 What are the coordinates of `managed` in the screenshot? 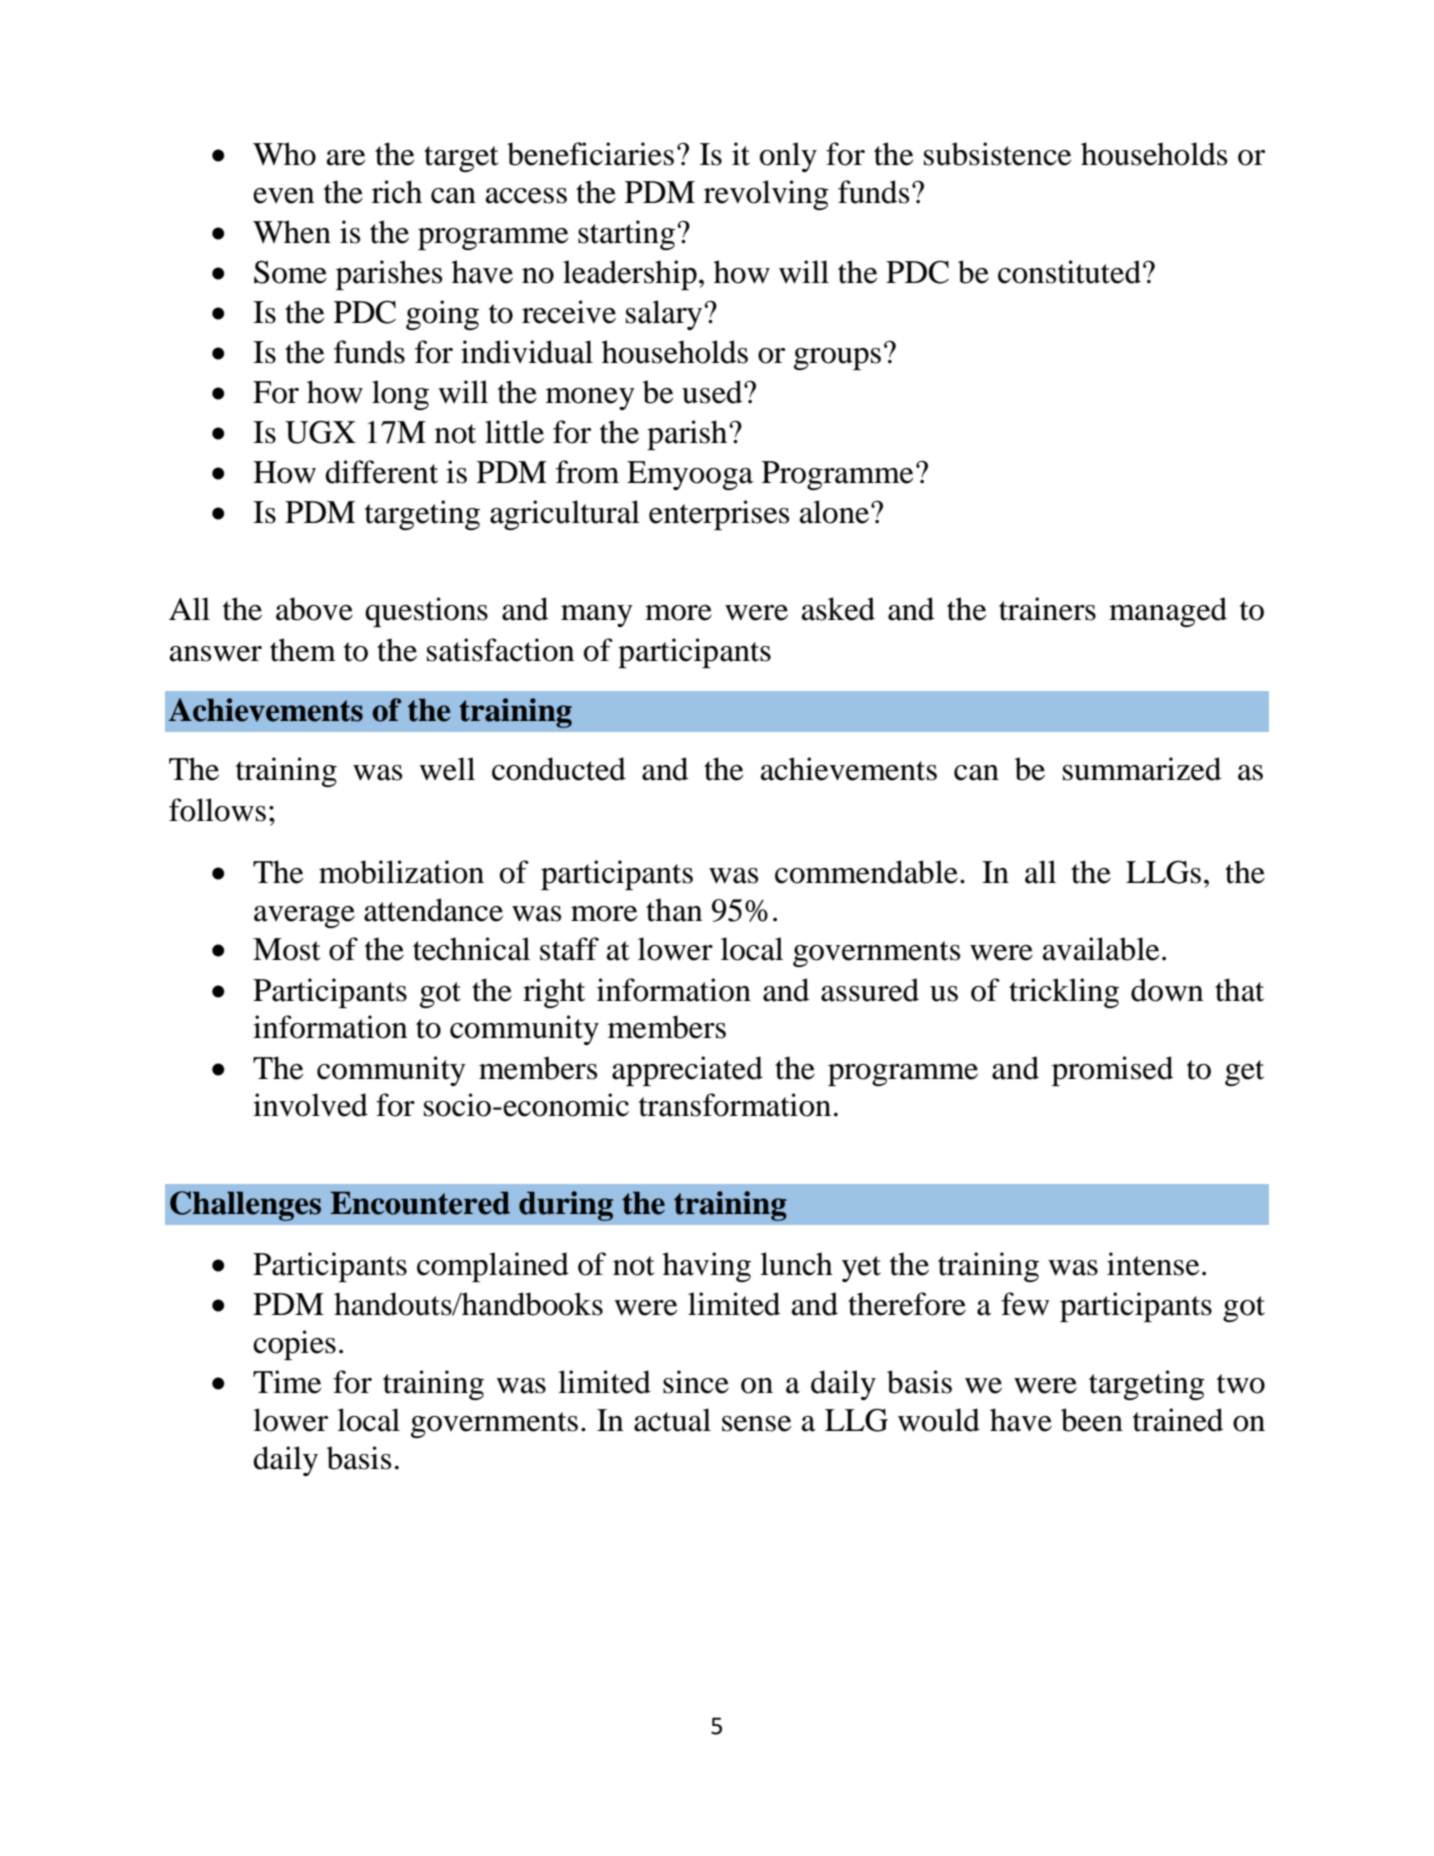 It's located at (1168, 612).
